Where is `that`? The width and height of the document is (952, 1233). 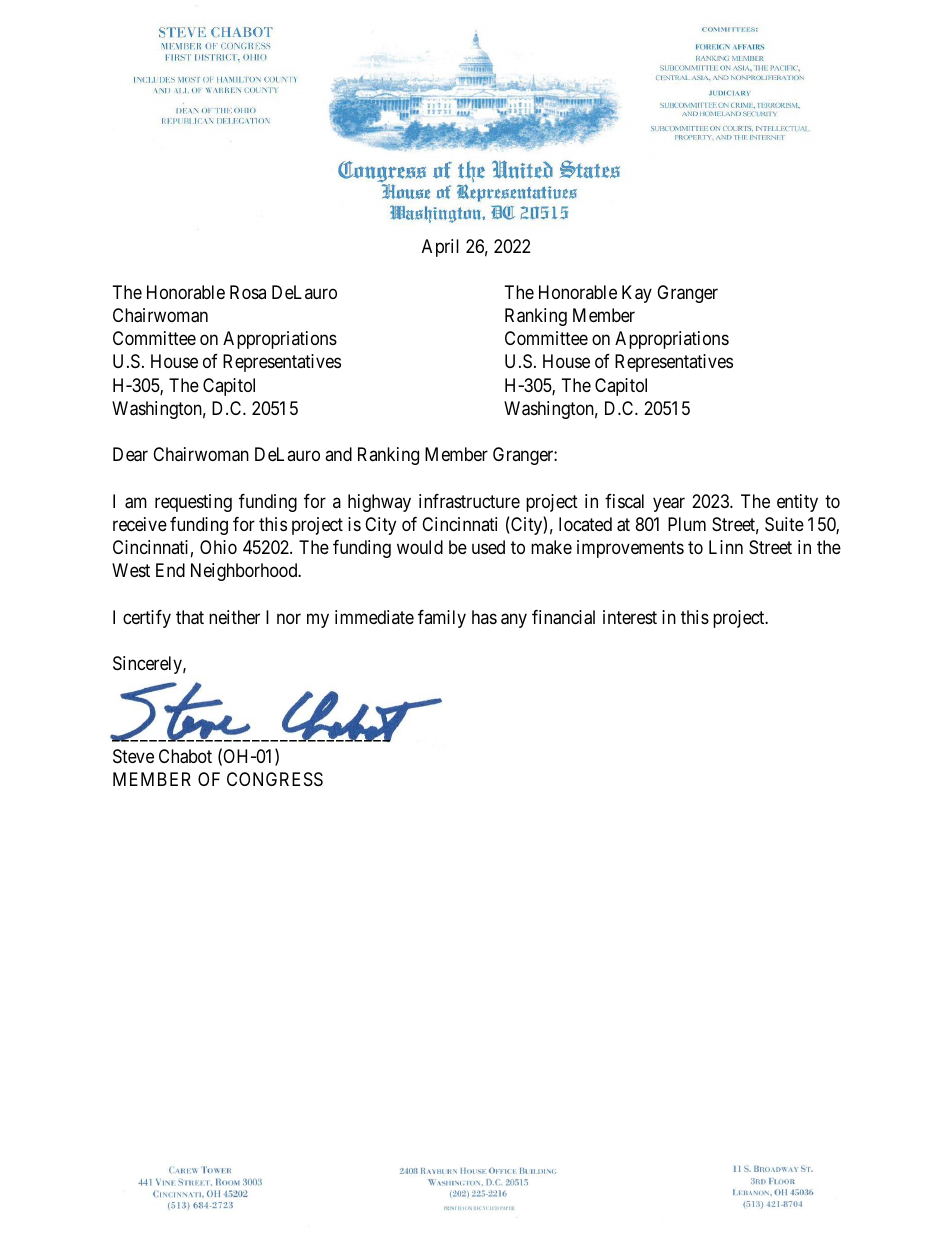 that is located at coordinates (190, 617).
